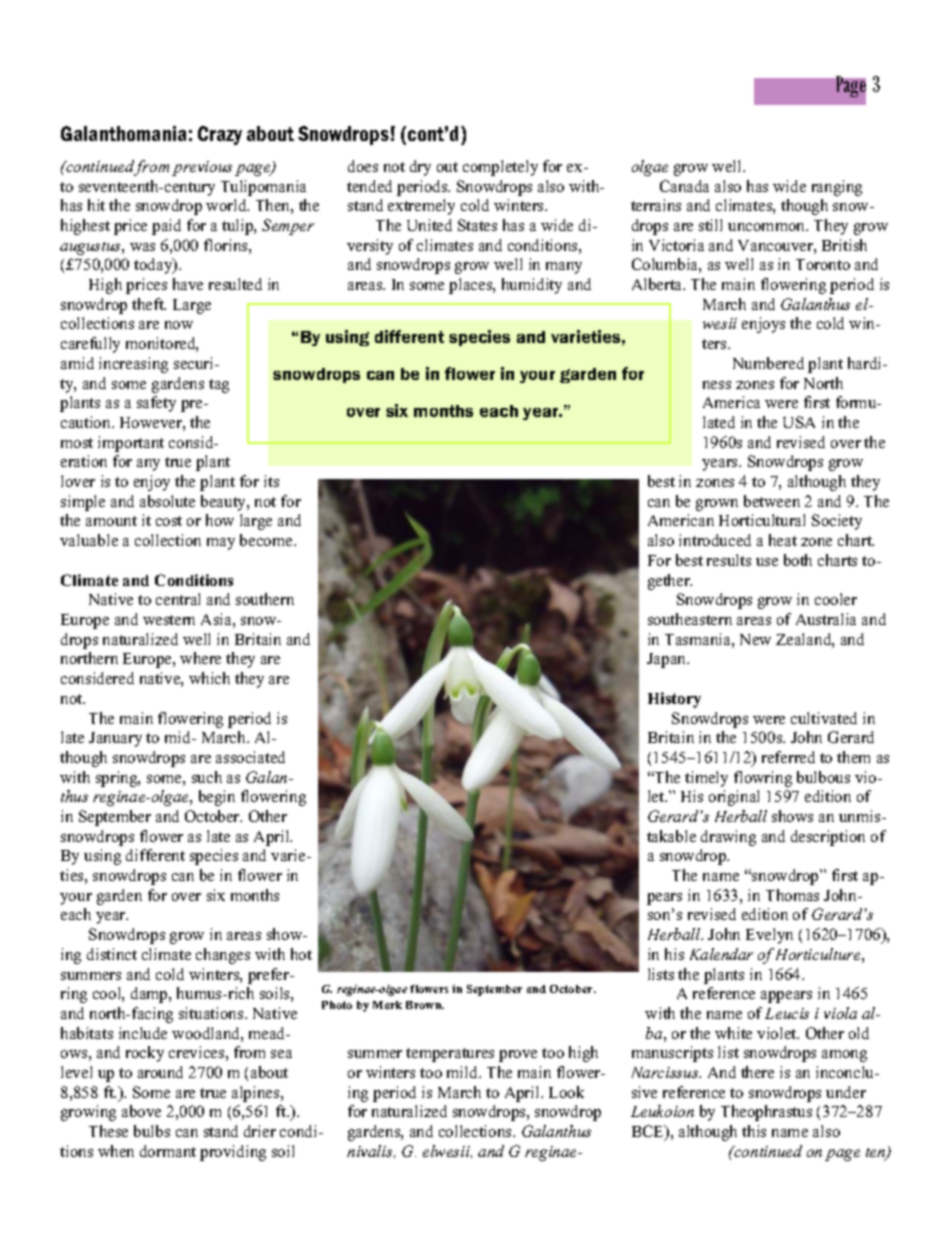 The height and width of the image is (1233, 952). Describe the element at coordinates (250, 757) in the image. I see `associated` at that location.
